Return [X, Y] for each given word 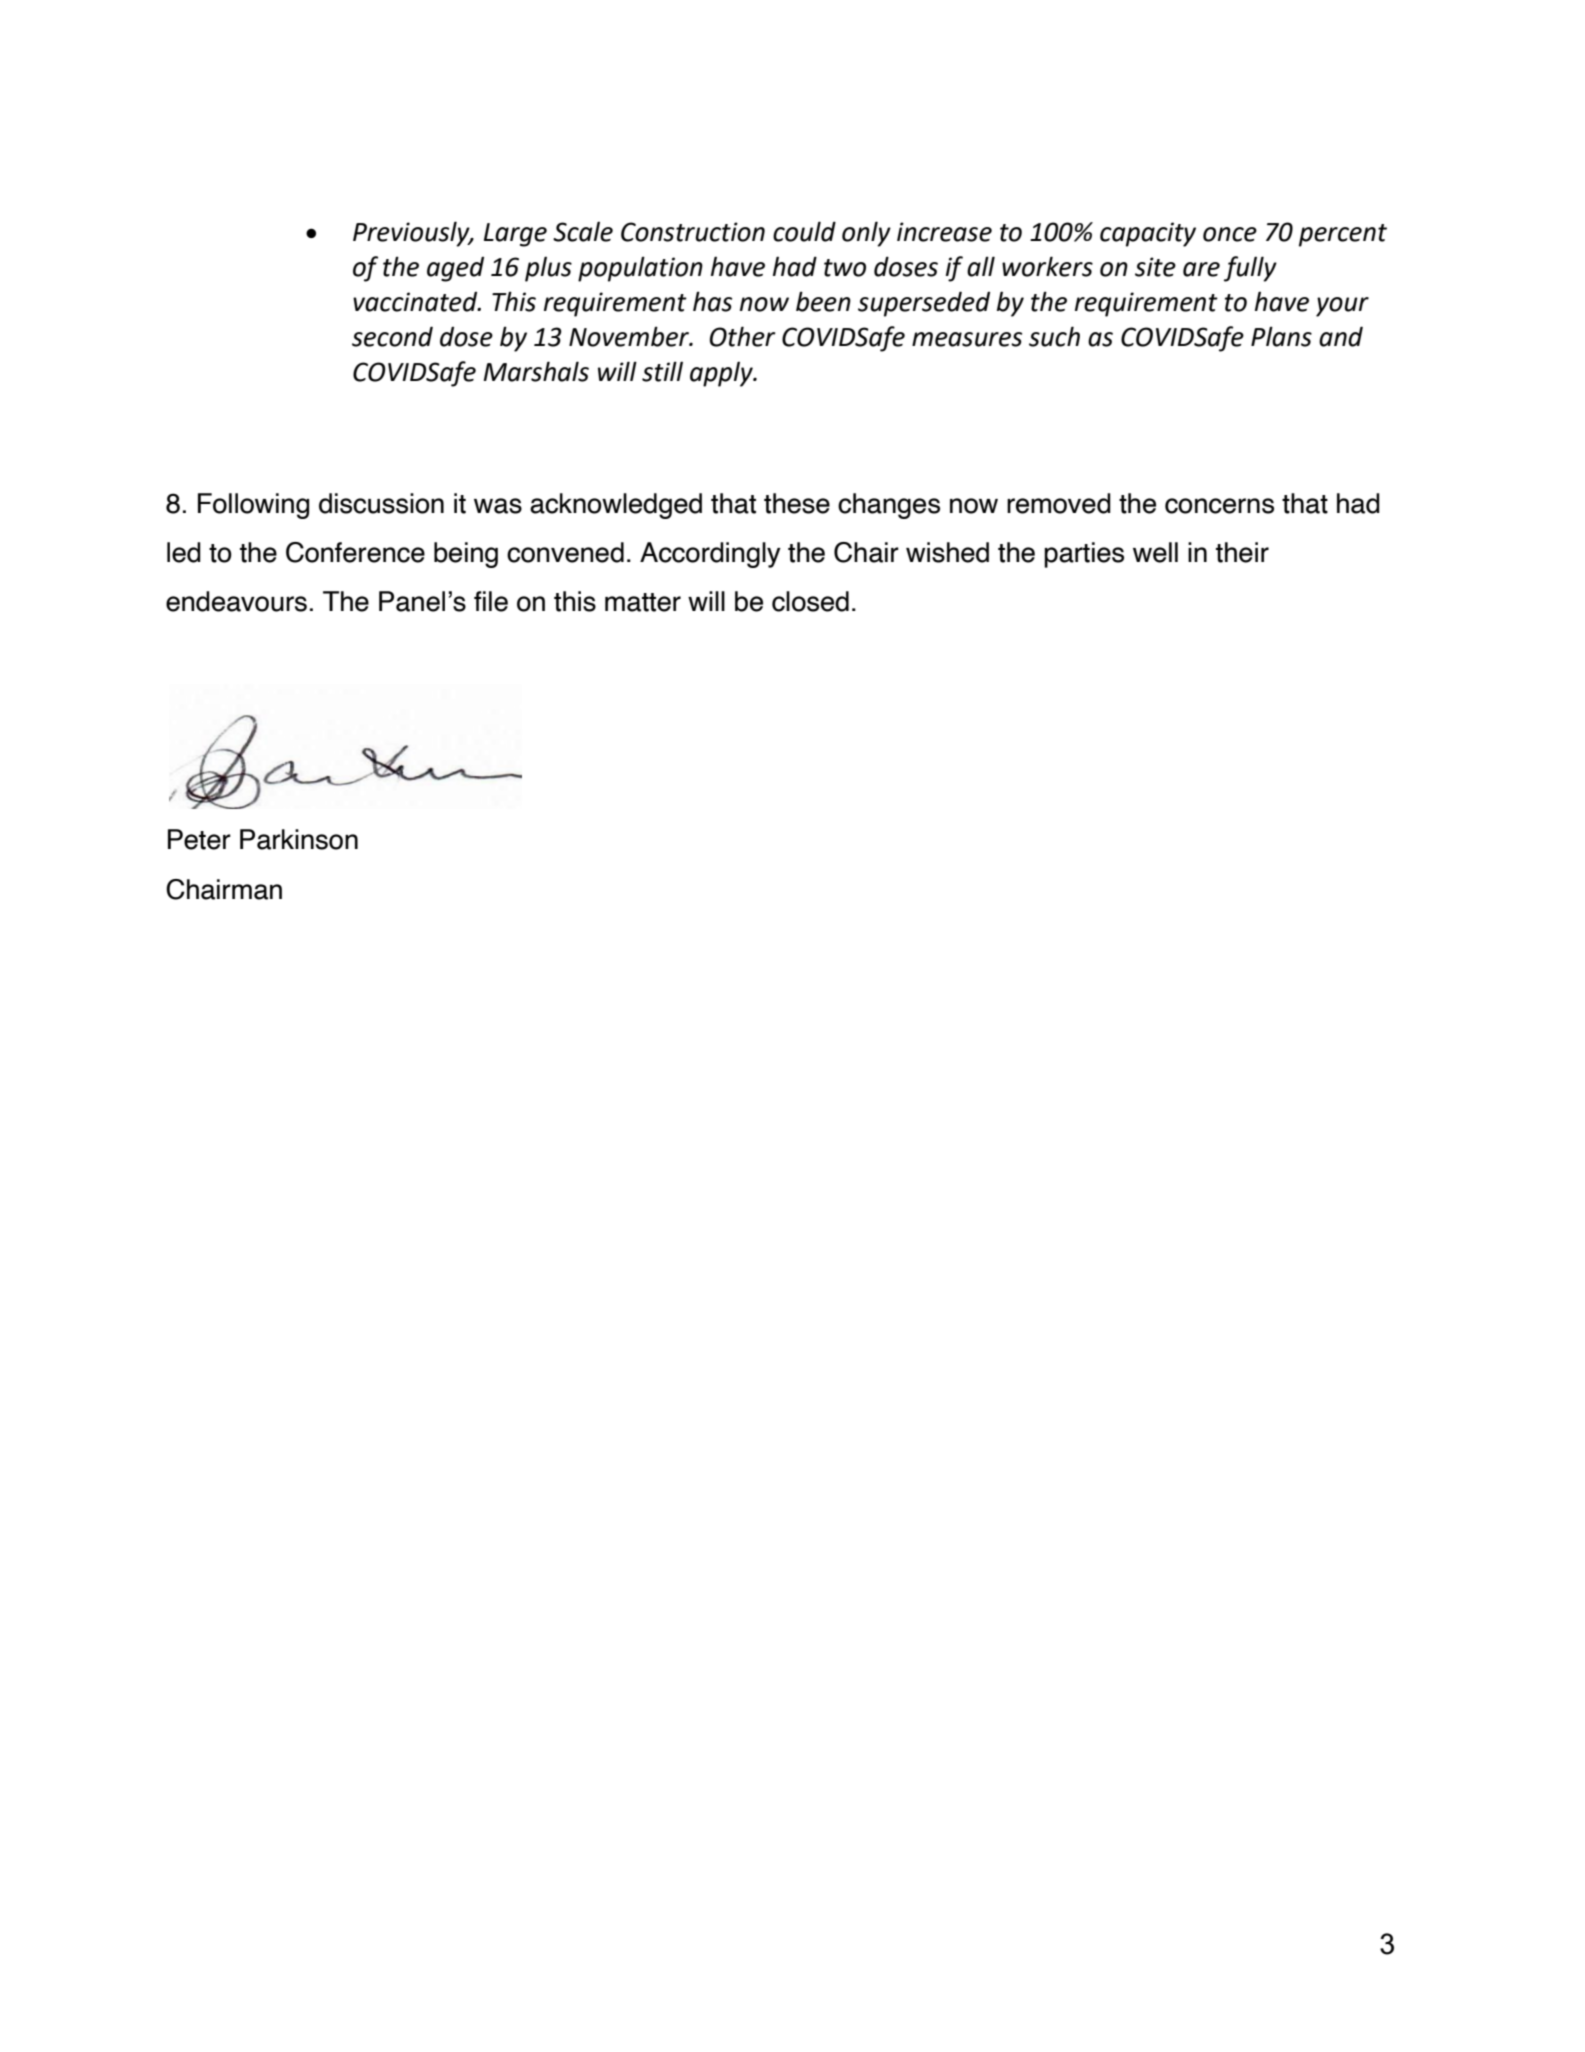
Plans [1281, 336]
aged [455, 269]
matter [643, 602]
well [1155, 552]
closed [810, 601]
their [1242, 552]
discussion [381, 503]
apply [722, 374]
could [804, 231]
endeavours [236, 601]
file [491, 601]
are [1201, 269]
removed [1059, 503]
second [392, 336]
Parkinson [299, 839]
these [797, 503]
